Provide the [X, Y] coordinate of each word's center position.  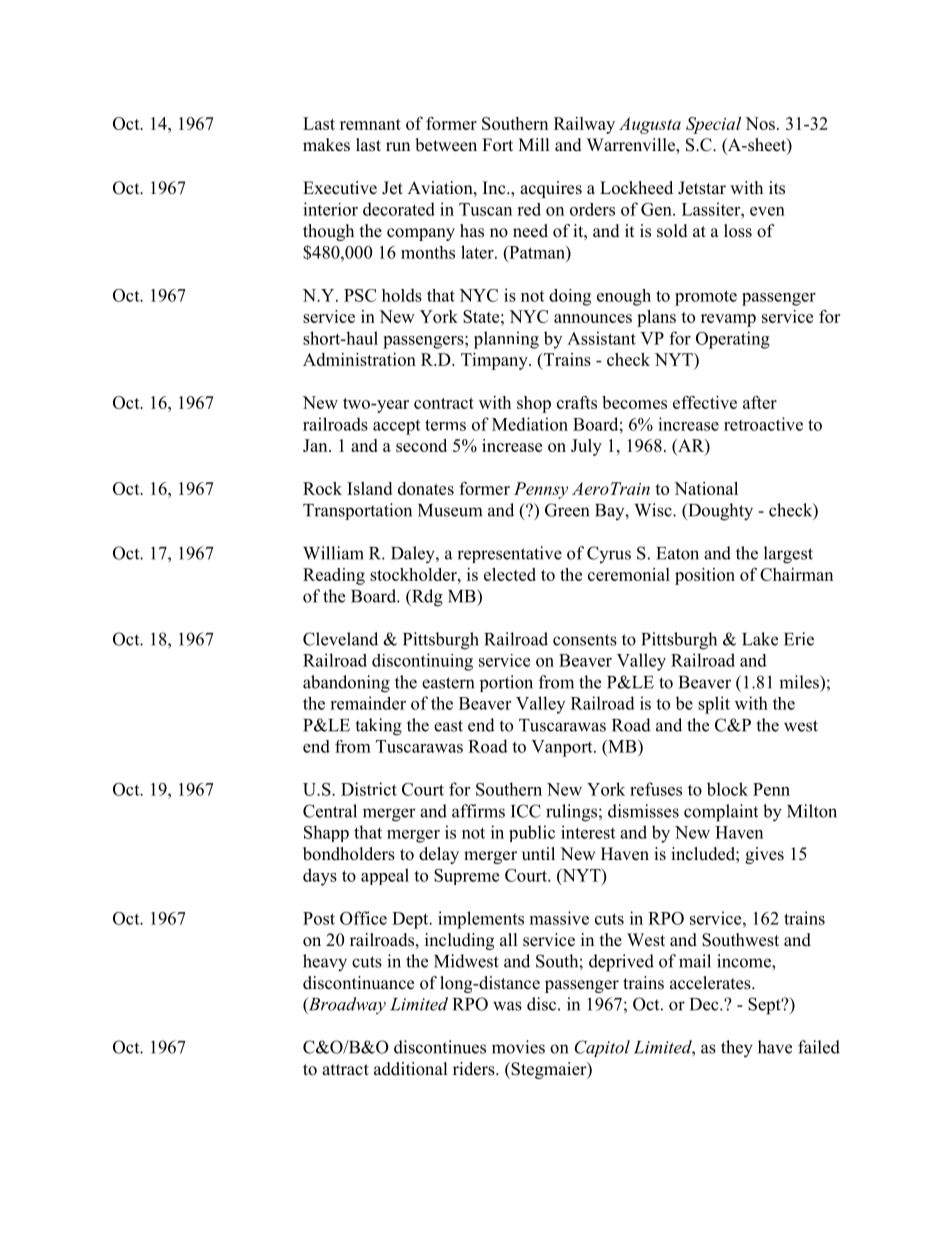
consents [585, 640]
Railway [584, 125]
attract [345, 1069]
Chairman [796, 574]
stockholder [414, 574]
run [398, 147]
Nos [760, 123]
